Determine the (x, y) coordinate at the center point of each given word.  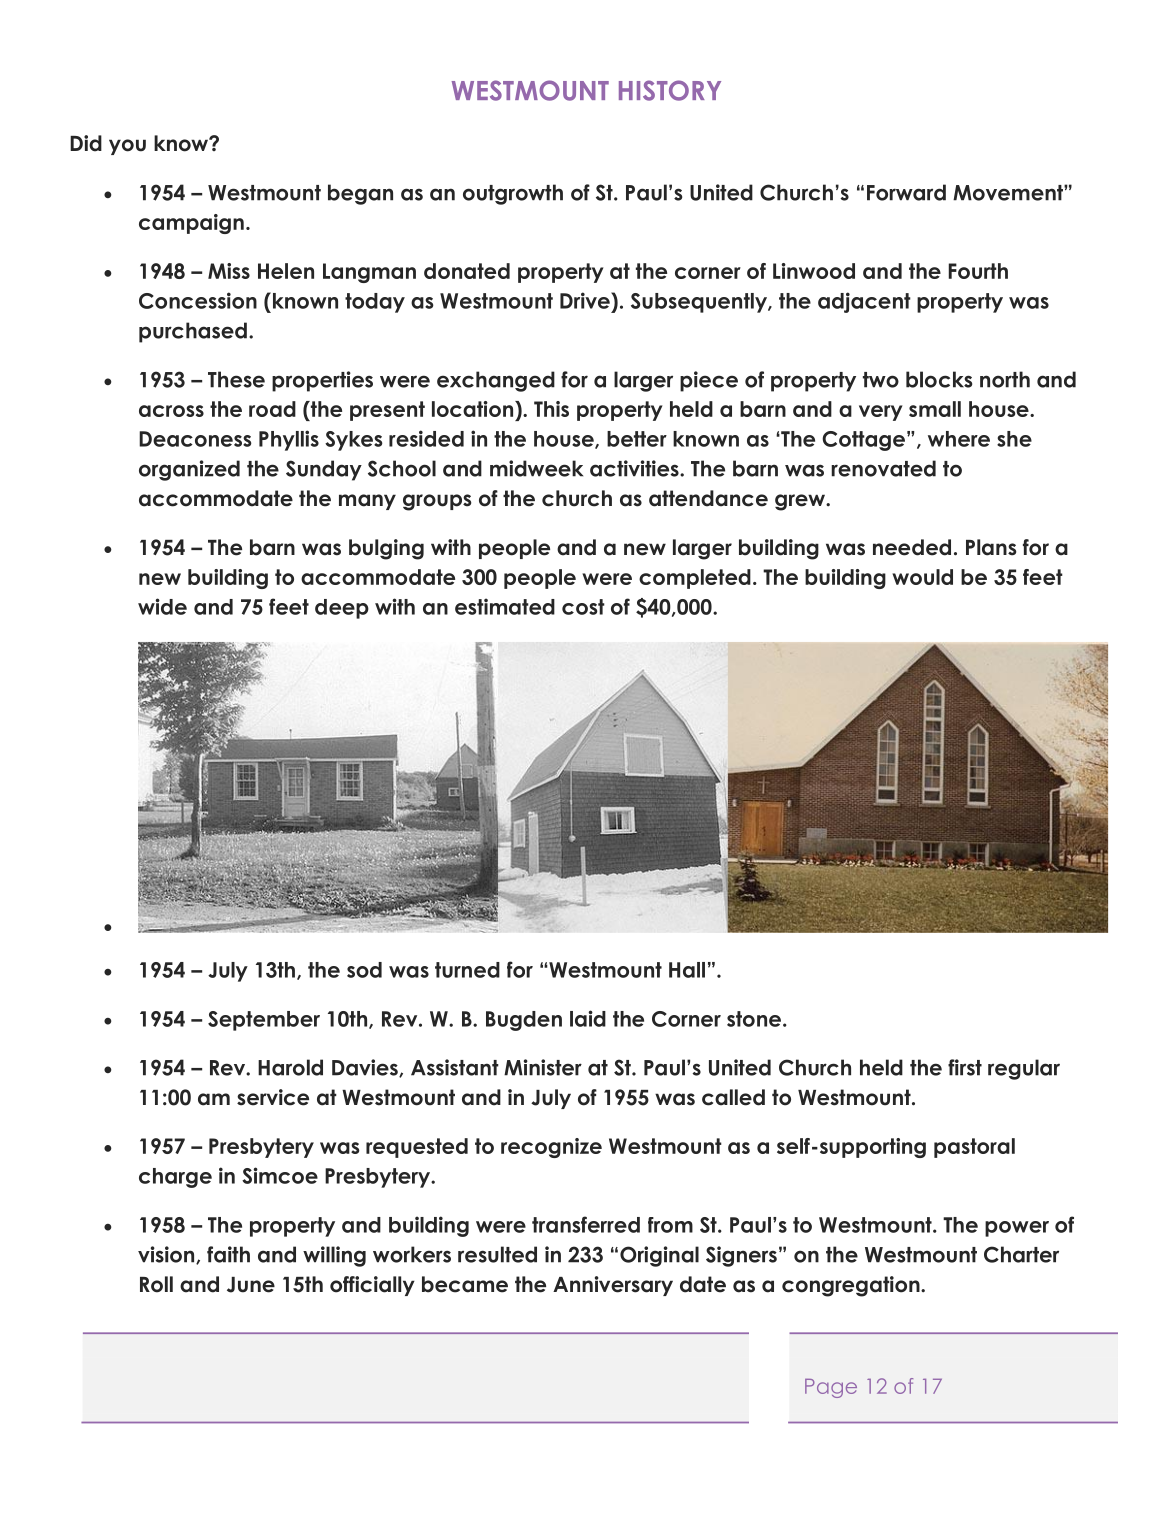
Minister (543, 1067)
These (236, 379)
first (965, 1067)
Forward (906, 192)
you (127, 147)
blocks (939, 379)
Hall (687, 970)
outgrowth (513, 194)
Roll (156, 1284)
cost (583, 607)
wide (162, 606)
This (551, 409)
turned (467, 970)
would (922, 577)
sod (364, 970)
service (273, 1097)
